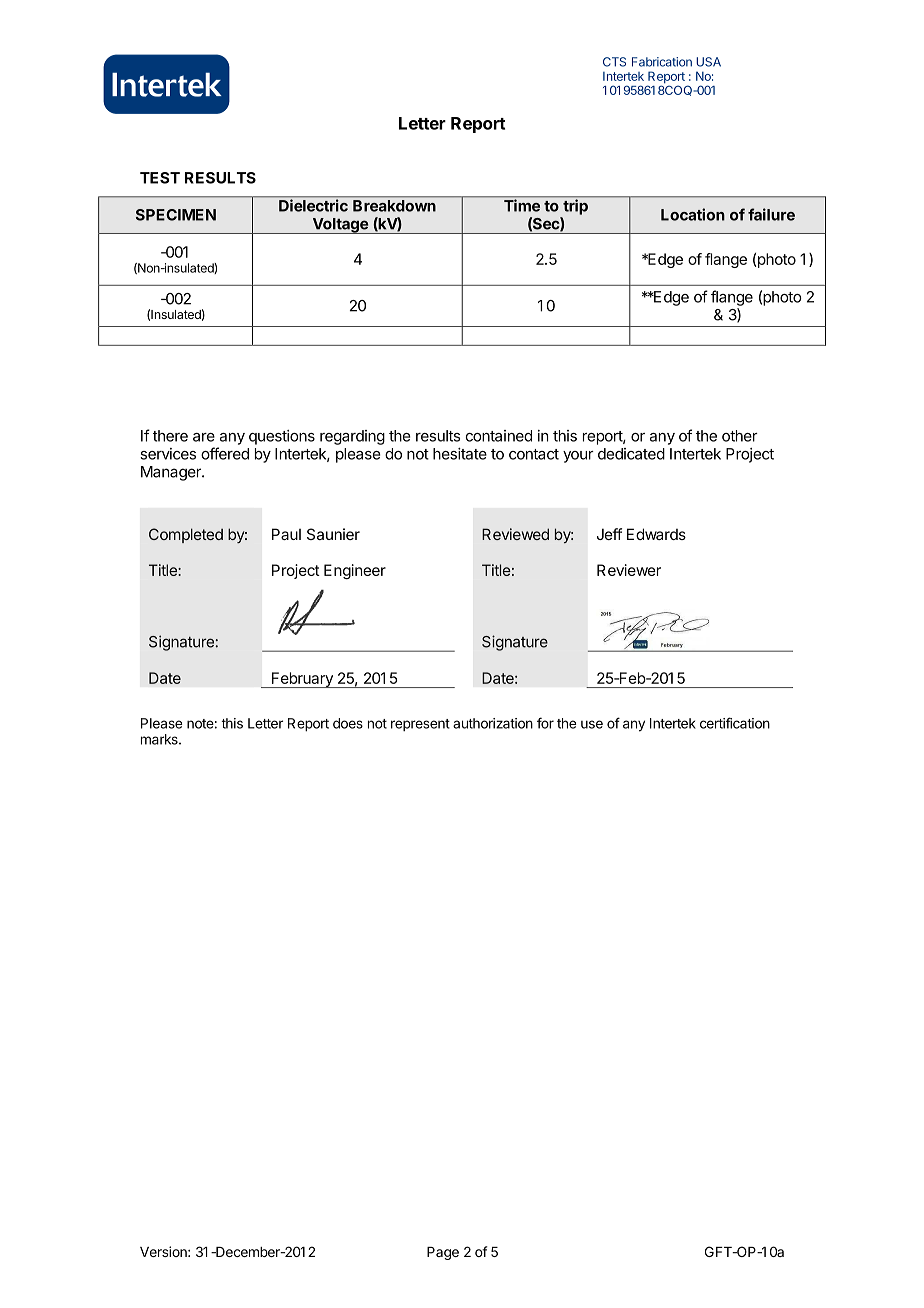 This screenshot has height=1308, width=924. What do you see at coordinates (592, 724) in the screenshot?
I see `use` at bounding box center [592, 724].
